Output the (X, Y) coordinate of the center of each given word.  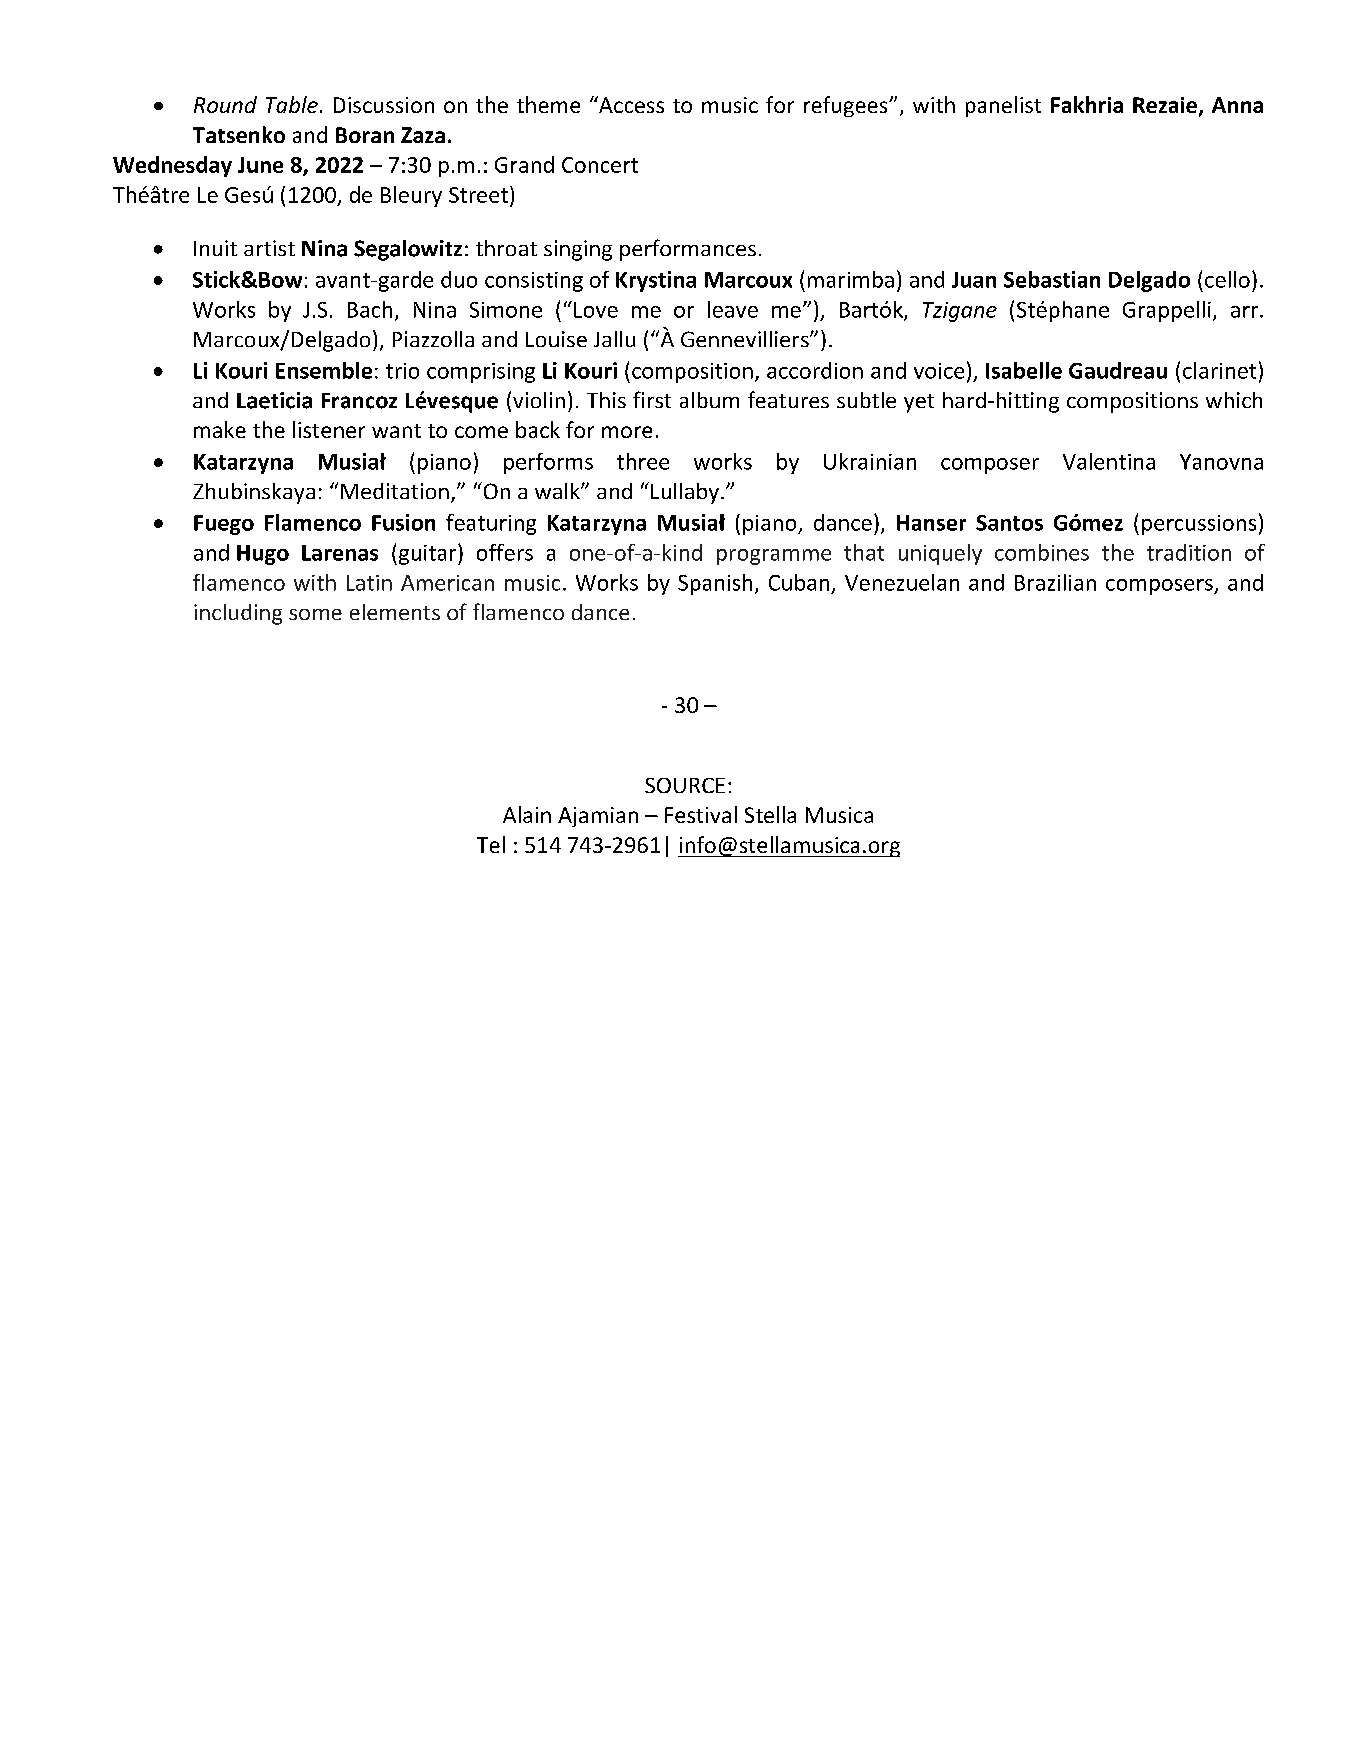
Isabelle (1024, 370)
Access (630, 104)
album (709, 400)
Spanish (715, 584)
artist (269, 248)
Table (292, 104)
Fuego (224, 525)
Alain (527, 814)
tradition (1189, 552)
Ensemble (324, 370)
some (315, 614)
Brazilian (1055, 582)
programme (774, 557)
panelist (1003, 106)
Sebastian (1052, 279)
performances (688, 250)
